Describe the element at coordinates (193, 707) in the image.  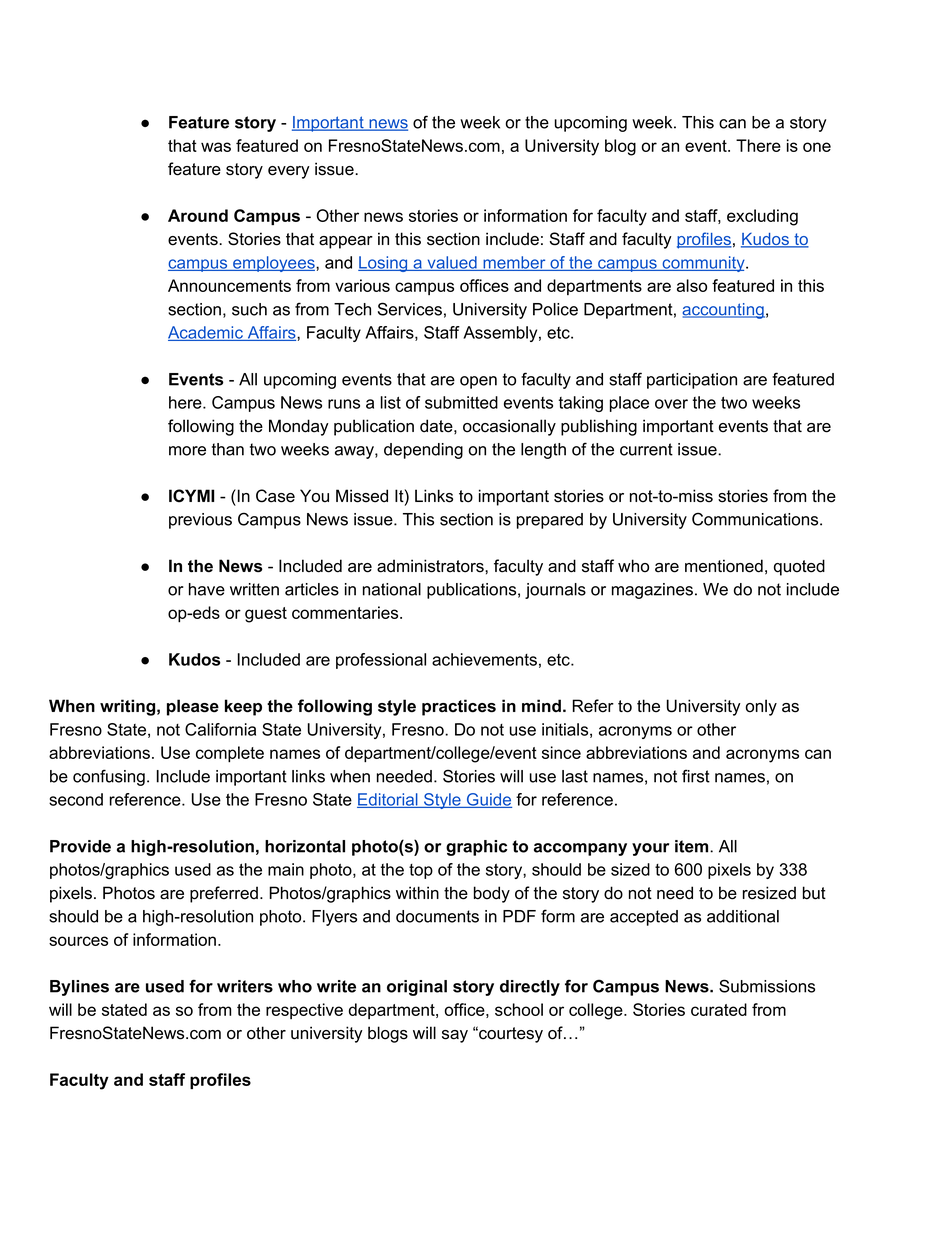
I see `please` at that location.
